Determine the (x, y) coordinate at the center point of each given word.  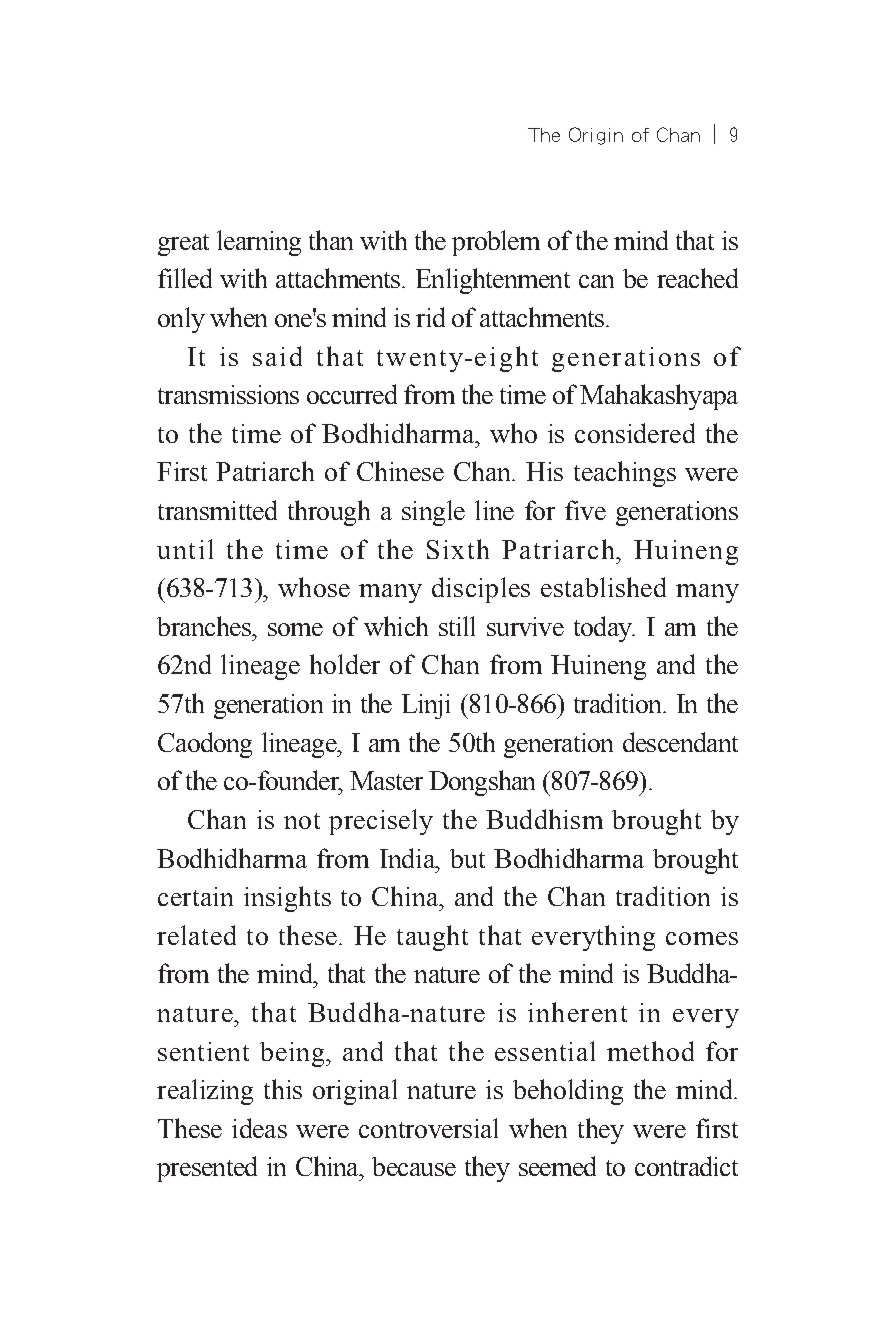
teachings (625, 474)
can (596, 281)
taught (432, 938)
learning (259, 243)
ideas (259, 1128)
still (457, 626)
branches (205, 626)
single (433, 513)
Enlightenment (493, 281)
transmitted (217, 510)
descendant (680, 742)
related (196, 935)
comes (702, 938)
